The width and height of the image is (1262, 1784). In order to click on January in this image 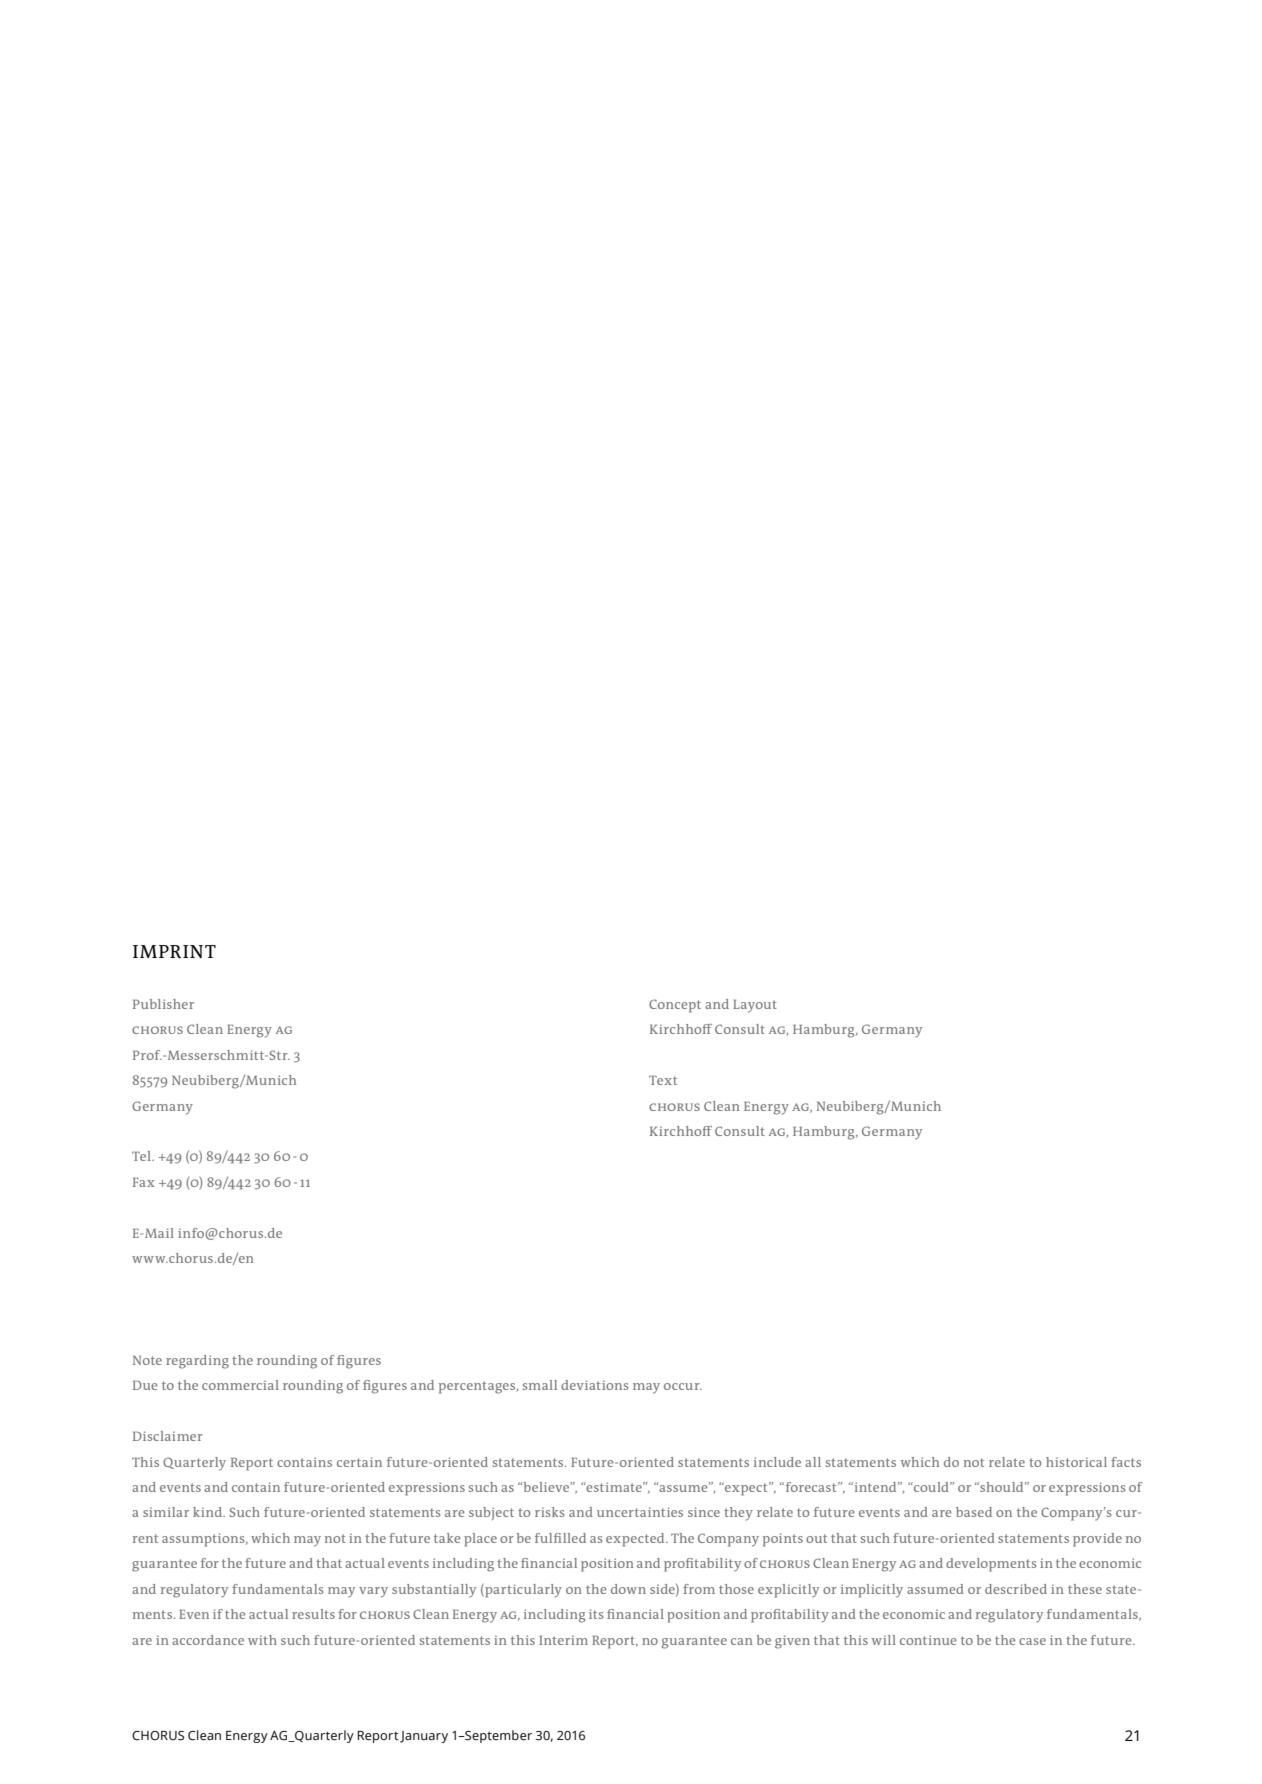, I will do `click(424, 1737)`.
